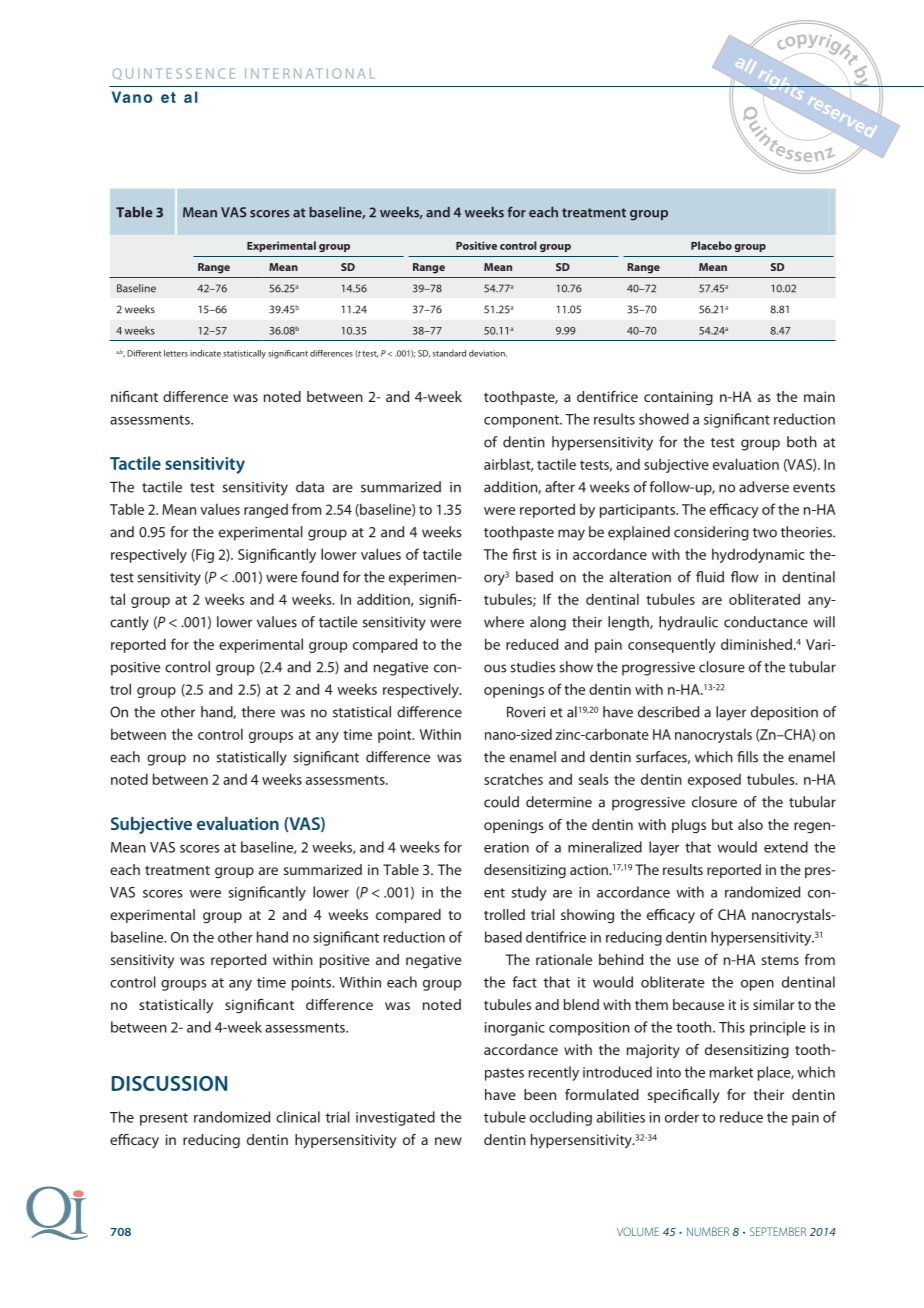 The image size is (924, 1308). What do you see at coordinates (501, 802) in the screenshot?
I see `could` at bounding box center [501, 802].
